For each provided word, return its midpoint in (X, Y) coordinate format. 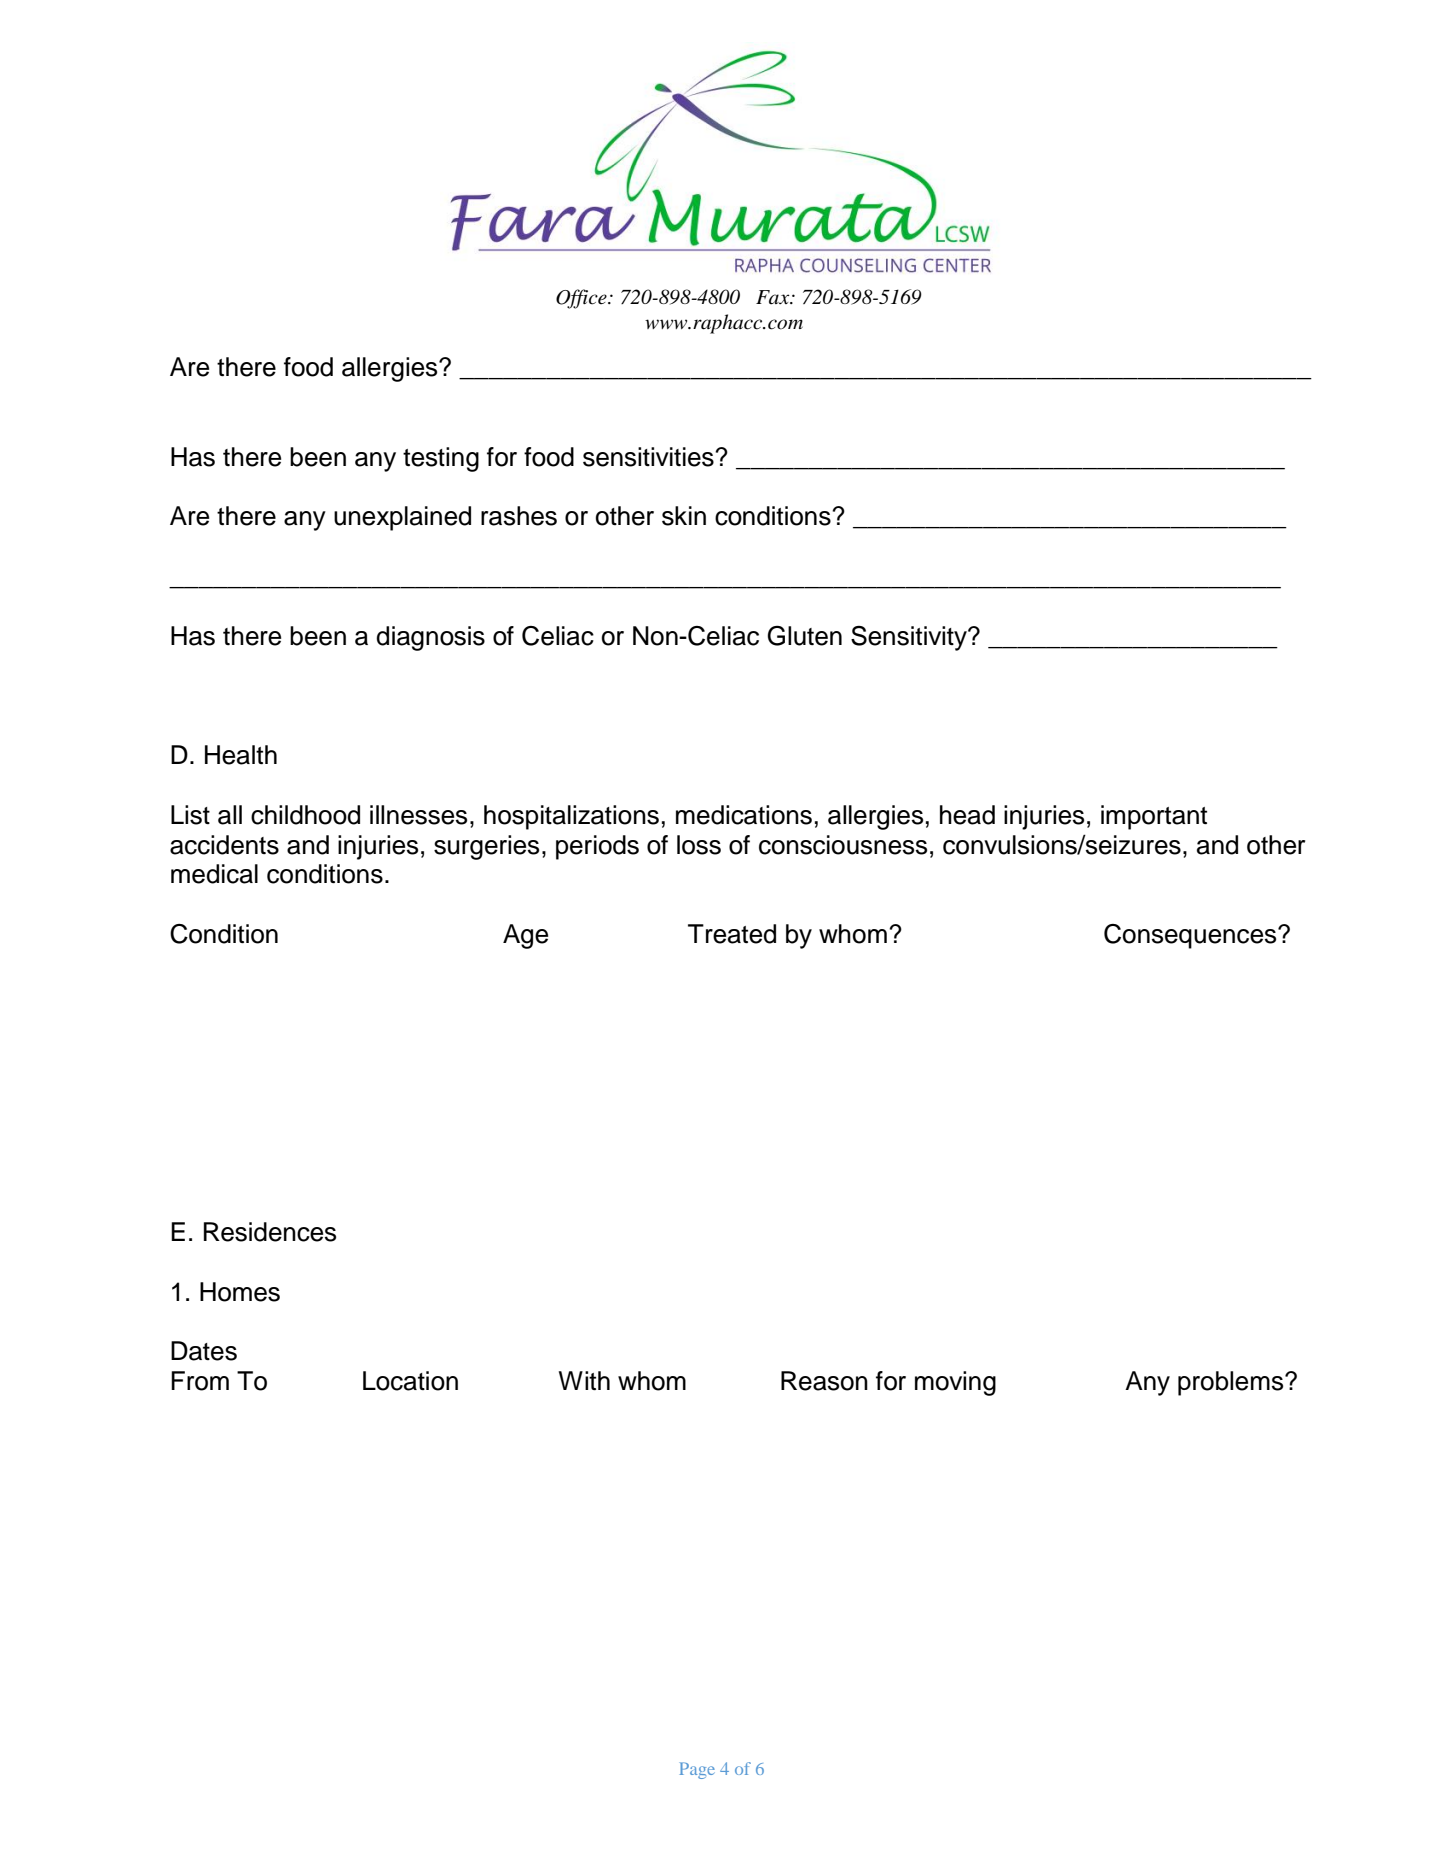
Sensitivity (910, 638)
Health (241, 755)
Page (697, 1770)
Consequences (1191, 936)
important (1154, 817)
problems (1232, 1383)
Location (410, 1381)
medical (214, 874)
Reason (824, 1381)
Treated (732, 934)
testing (441, 459)
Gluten (805, 636)
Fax (774, 297)
